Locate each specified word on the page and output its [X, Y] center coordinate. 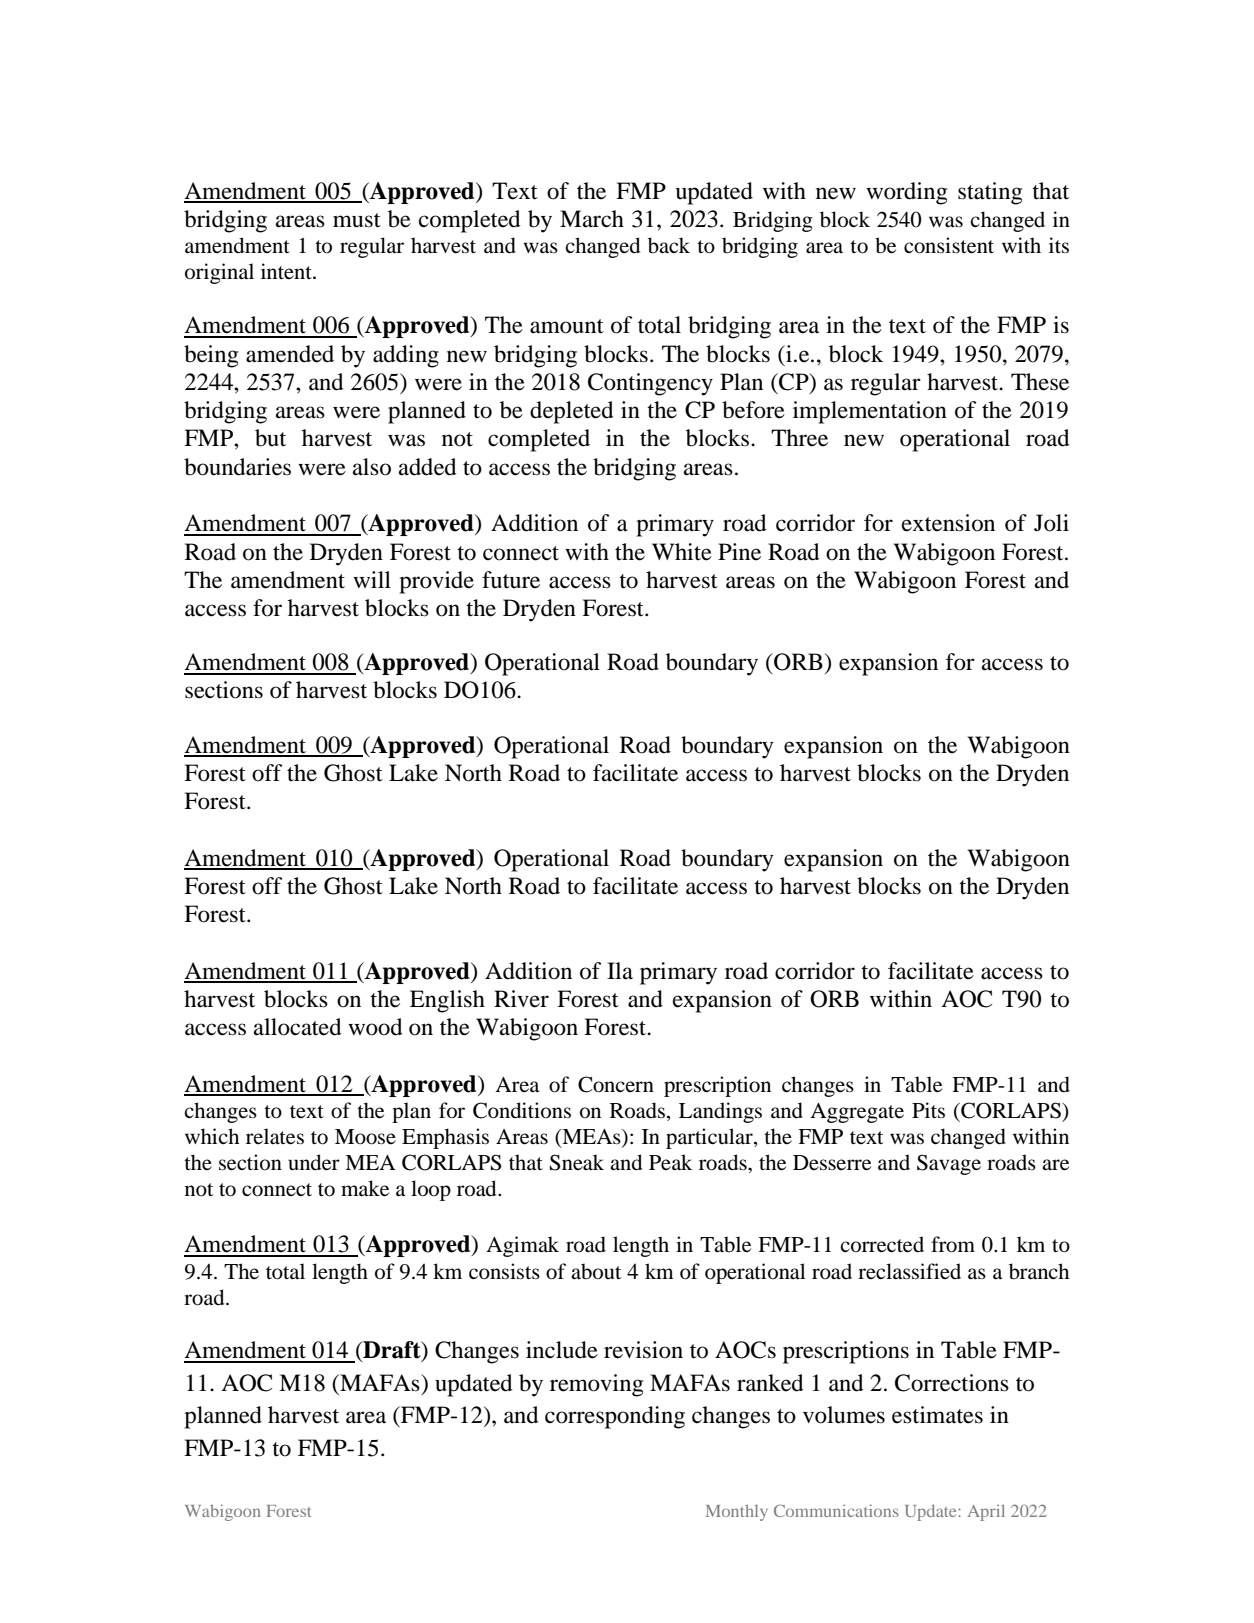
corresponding [615, 1417]
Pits [928, 1110]
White [682, 552]
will [372, 579]
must [357, 220]
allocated [298, 1027]
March [592, 219]
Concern [616, 1084]
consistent [949, 245]
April [986, 1512]
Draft [392, 1351]
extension [948, 523]
